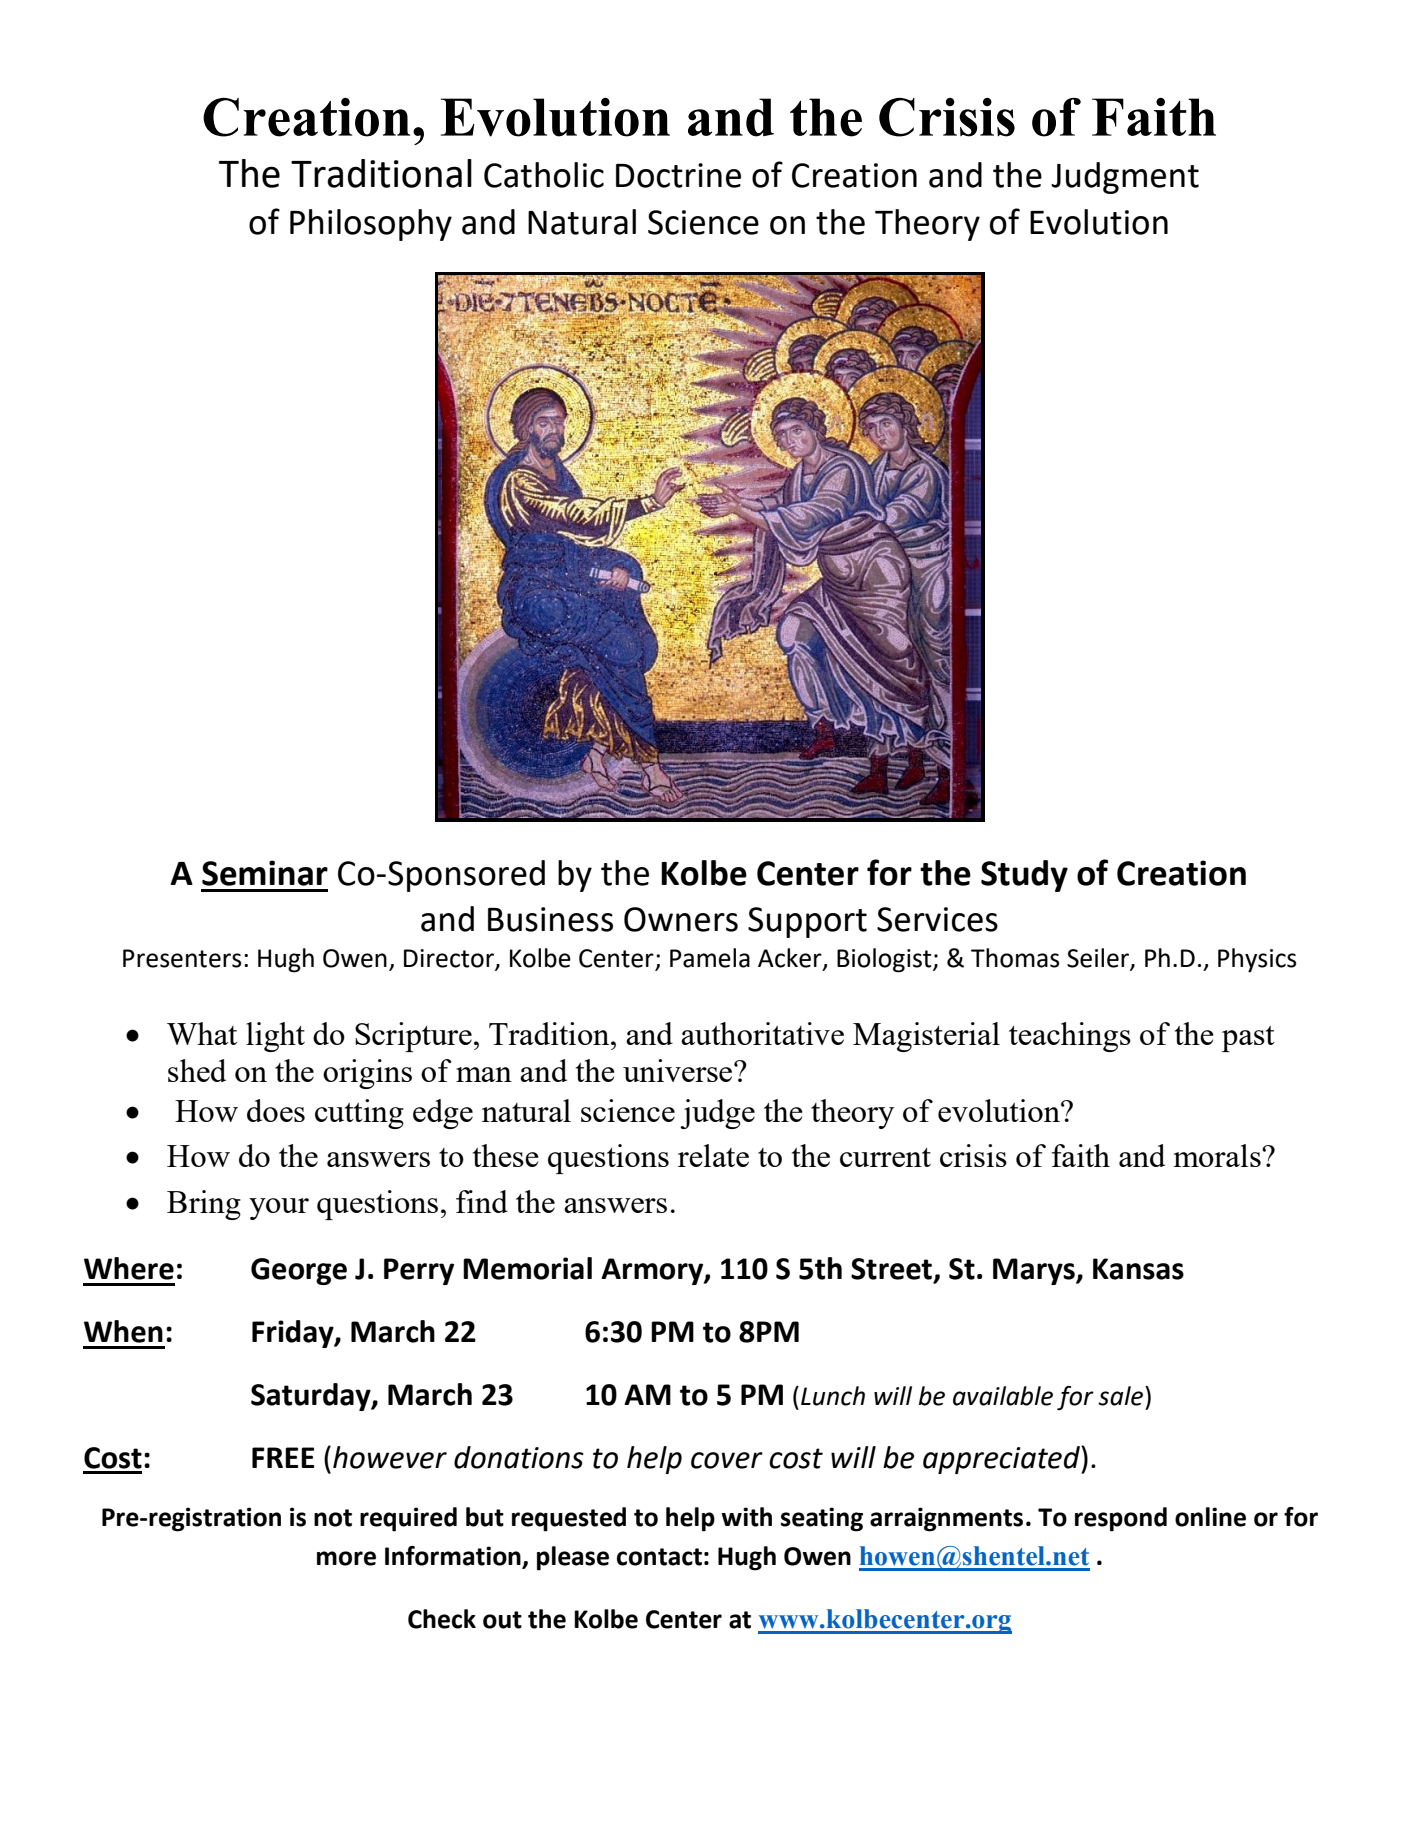  Describe the element at coordinates (713, 1155) in the image. I see `relate` at that location.
